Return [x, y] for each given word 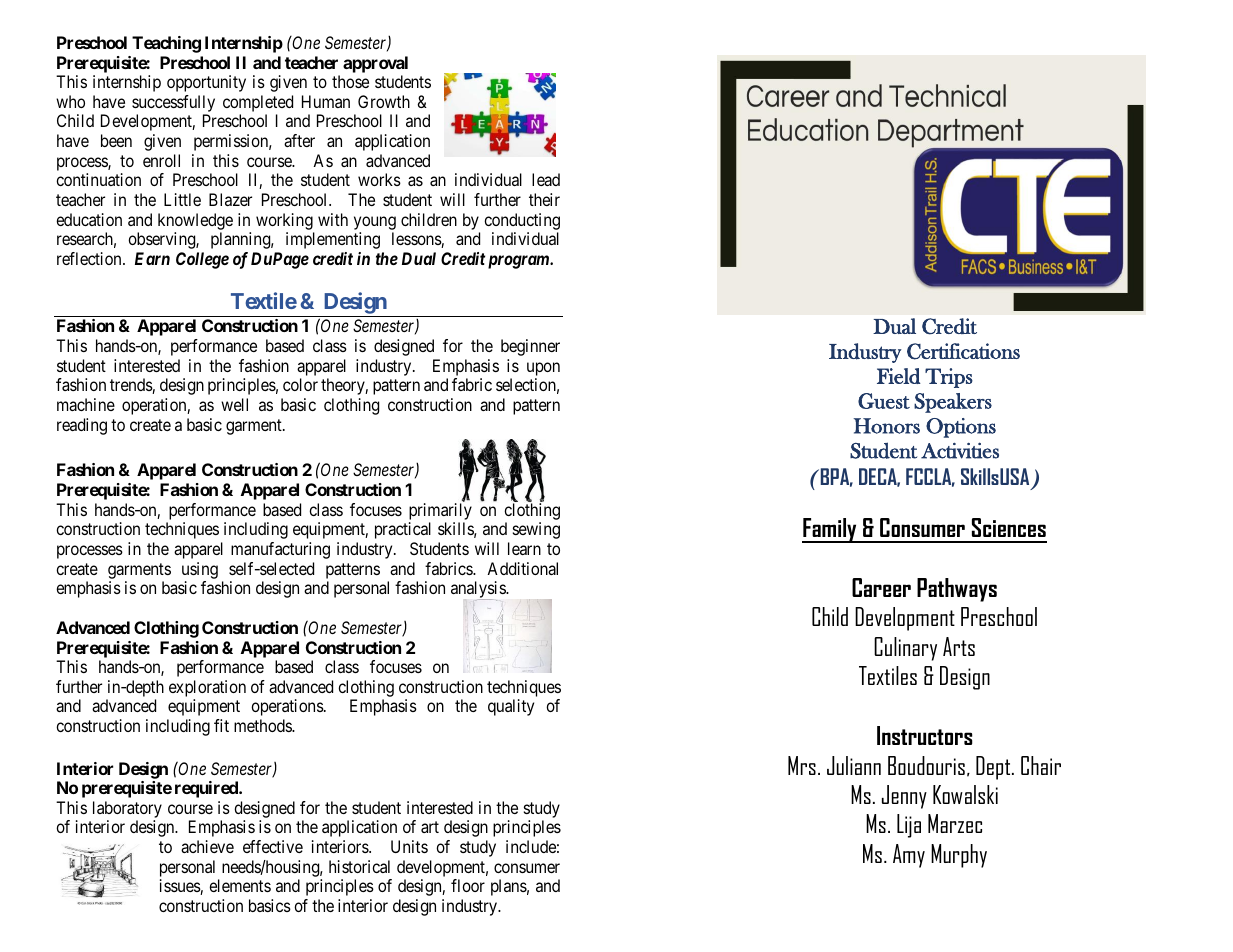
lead [546, 179]
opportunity [206, 83]
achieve [207, 846]
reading [82, 426]
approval [375, 64]
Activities [960, 450]
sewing [536, 530]
